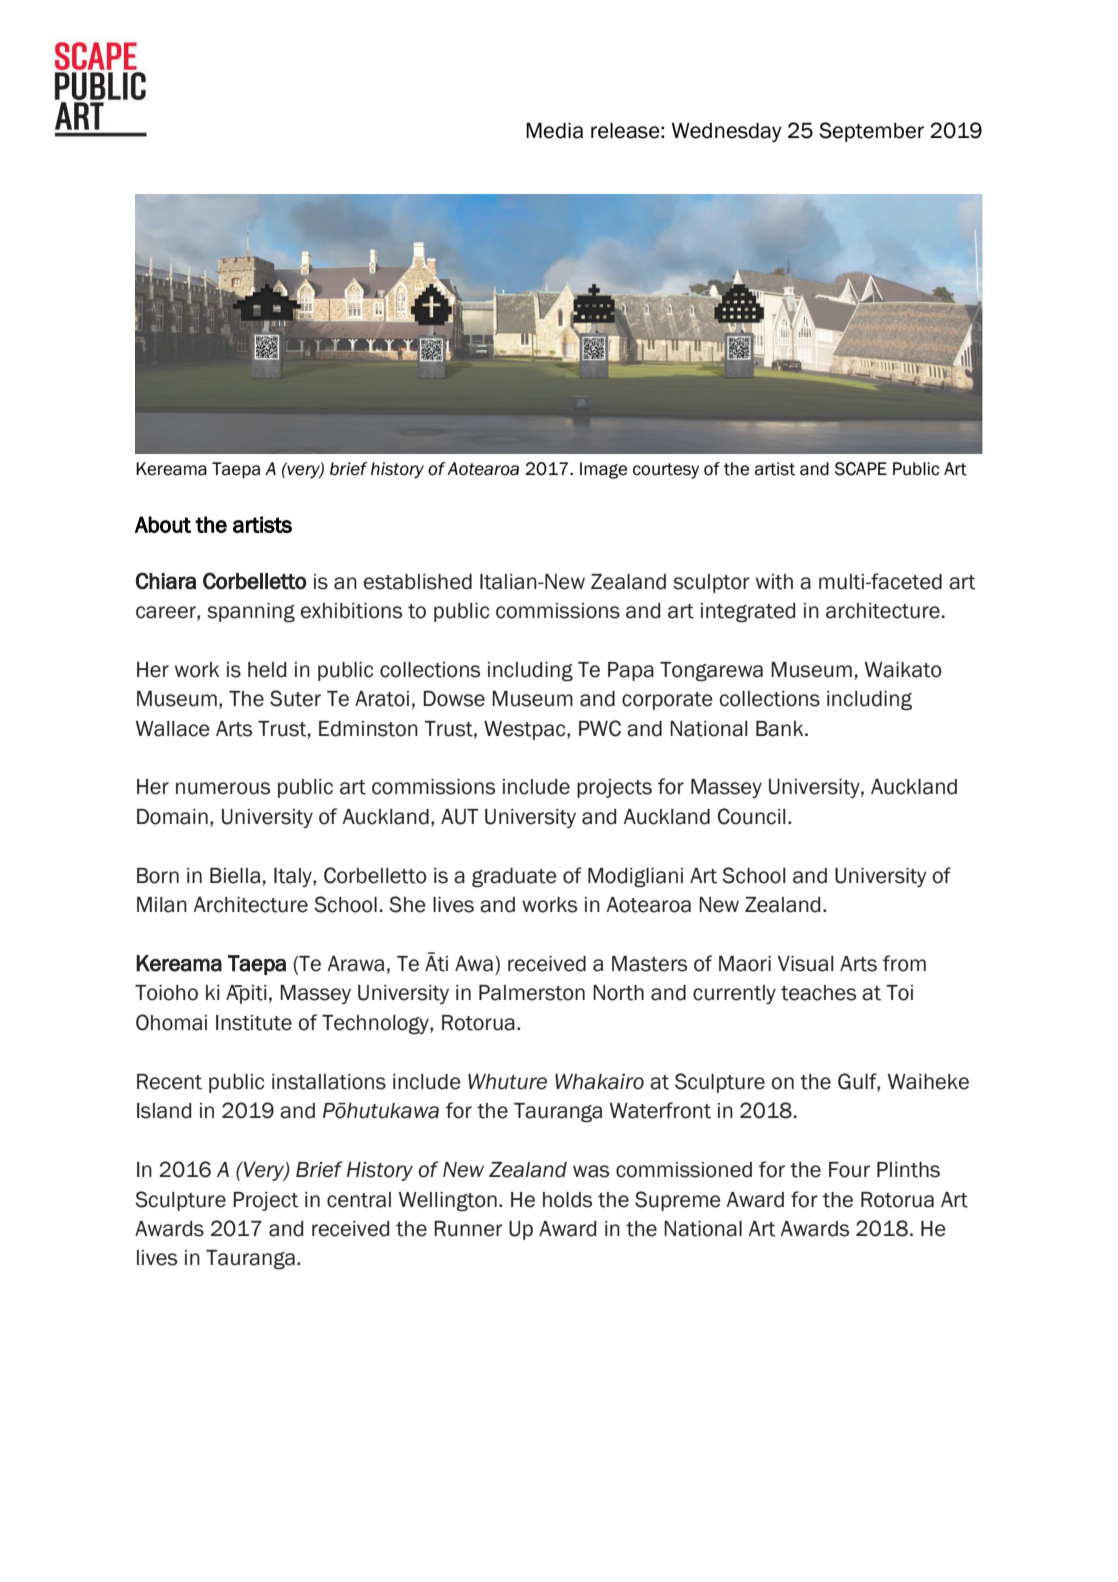 The image size is (1118, 1582). Describe the element at coordinates (554, 131) in the page. I see `Media` at that location.
